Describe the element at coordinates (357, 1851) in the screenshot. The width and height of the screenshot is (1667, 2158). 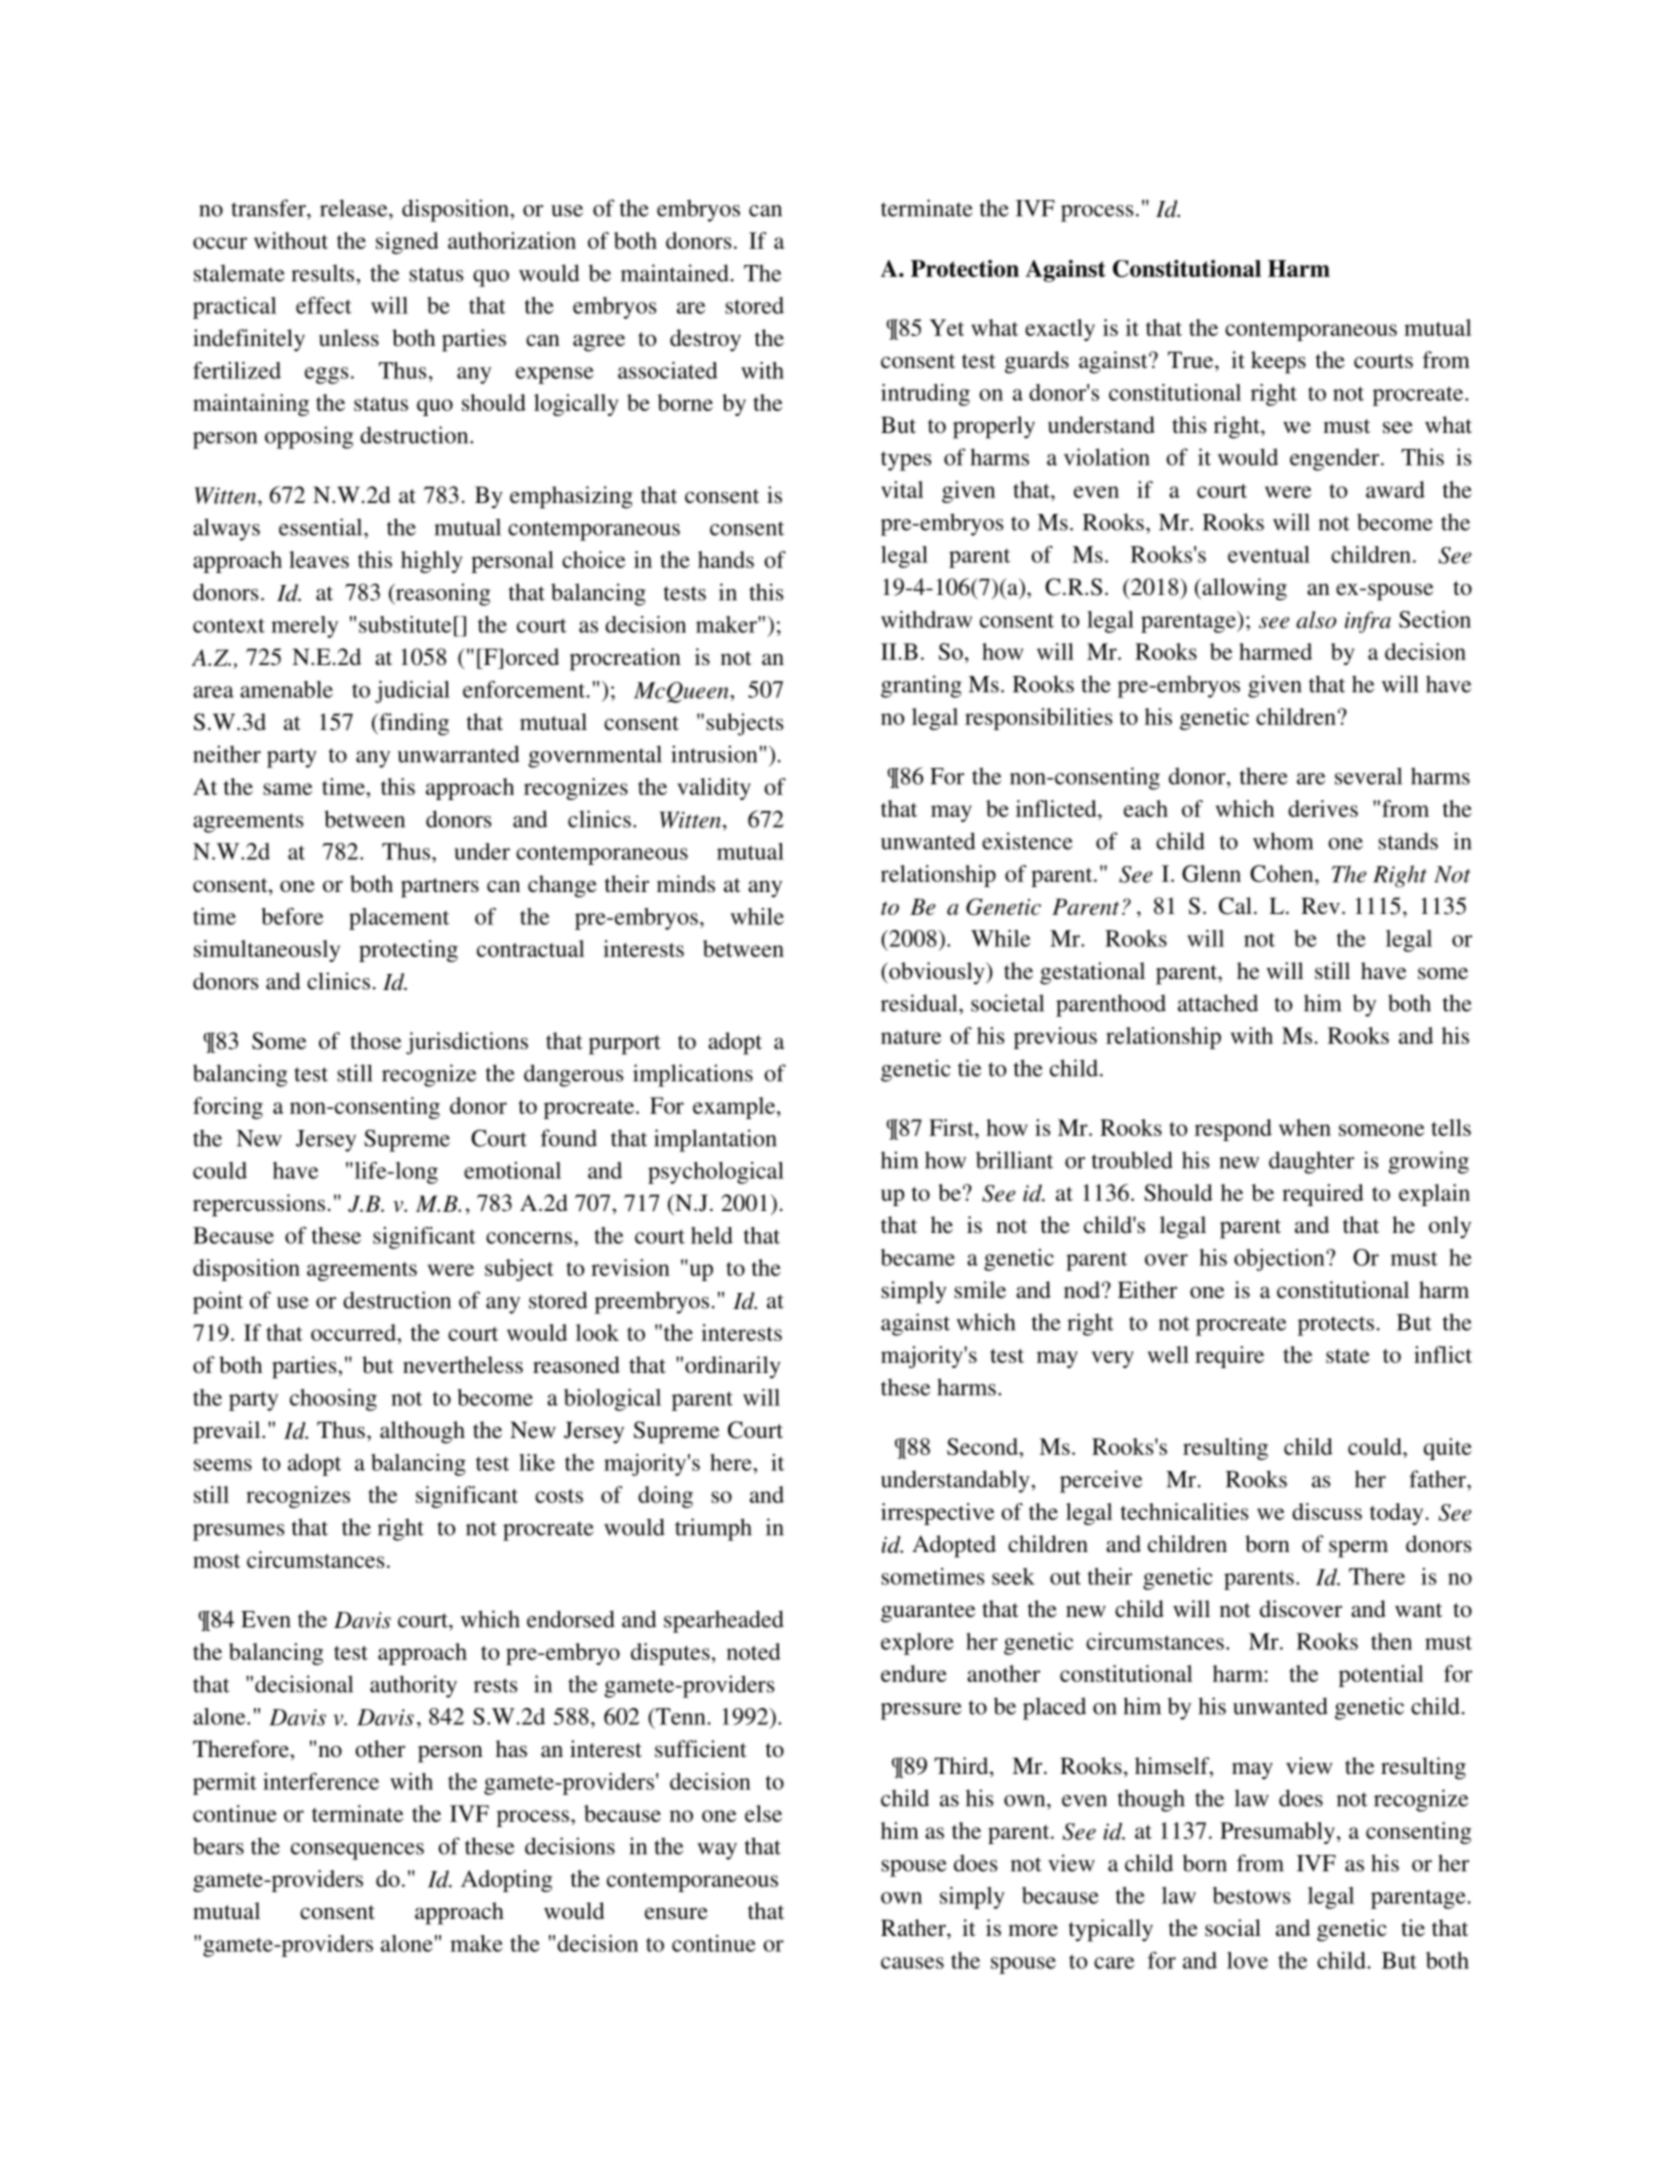
I see `consequences` at that location.
